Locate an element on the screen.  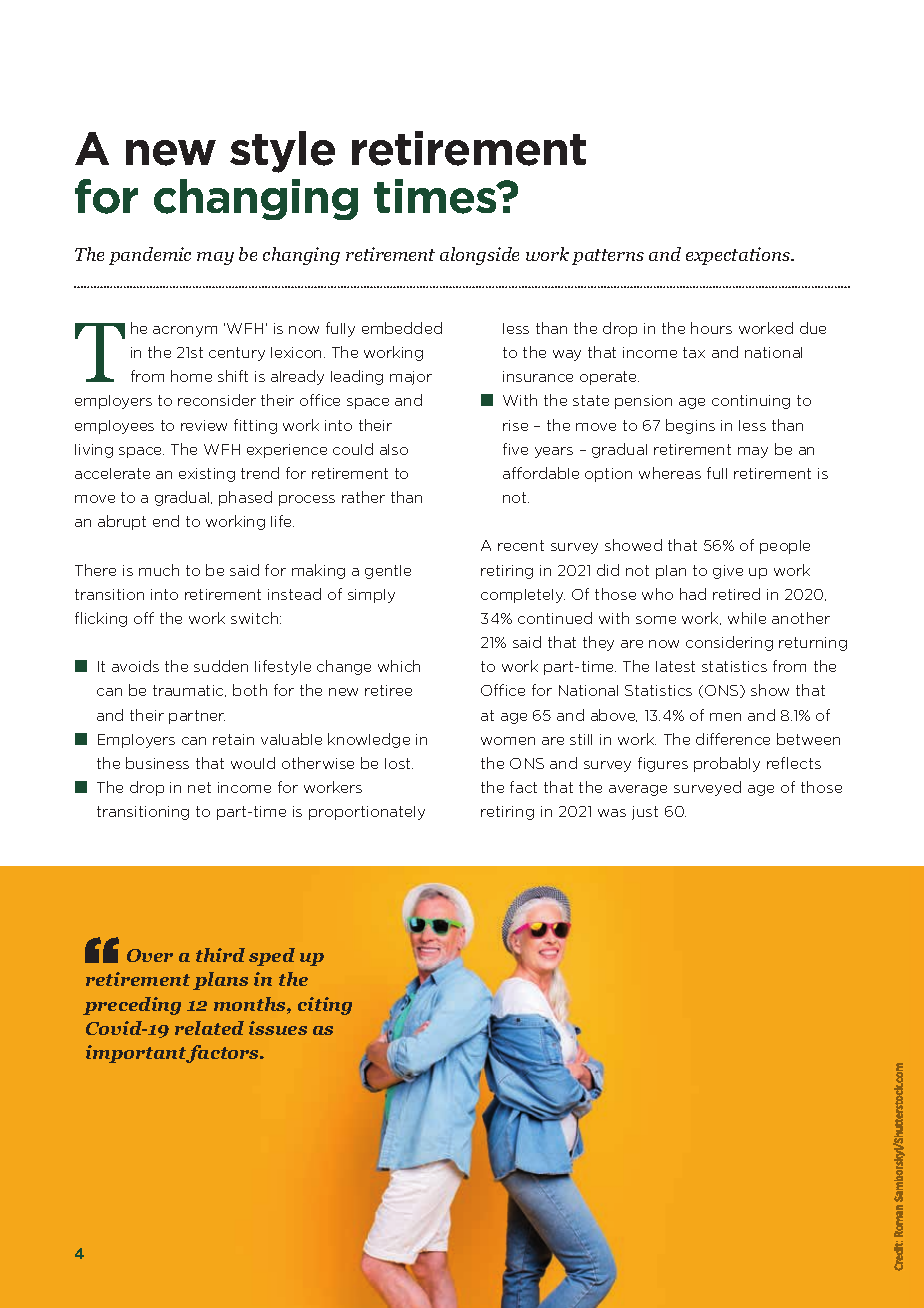
existing is located at coordinates (207, 475).
